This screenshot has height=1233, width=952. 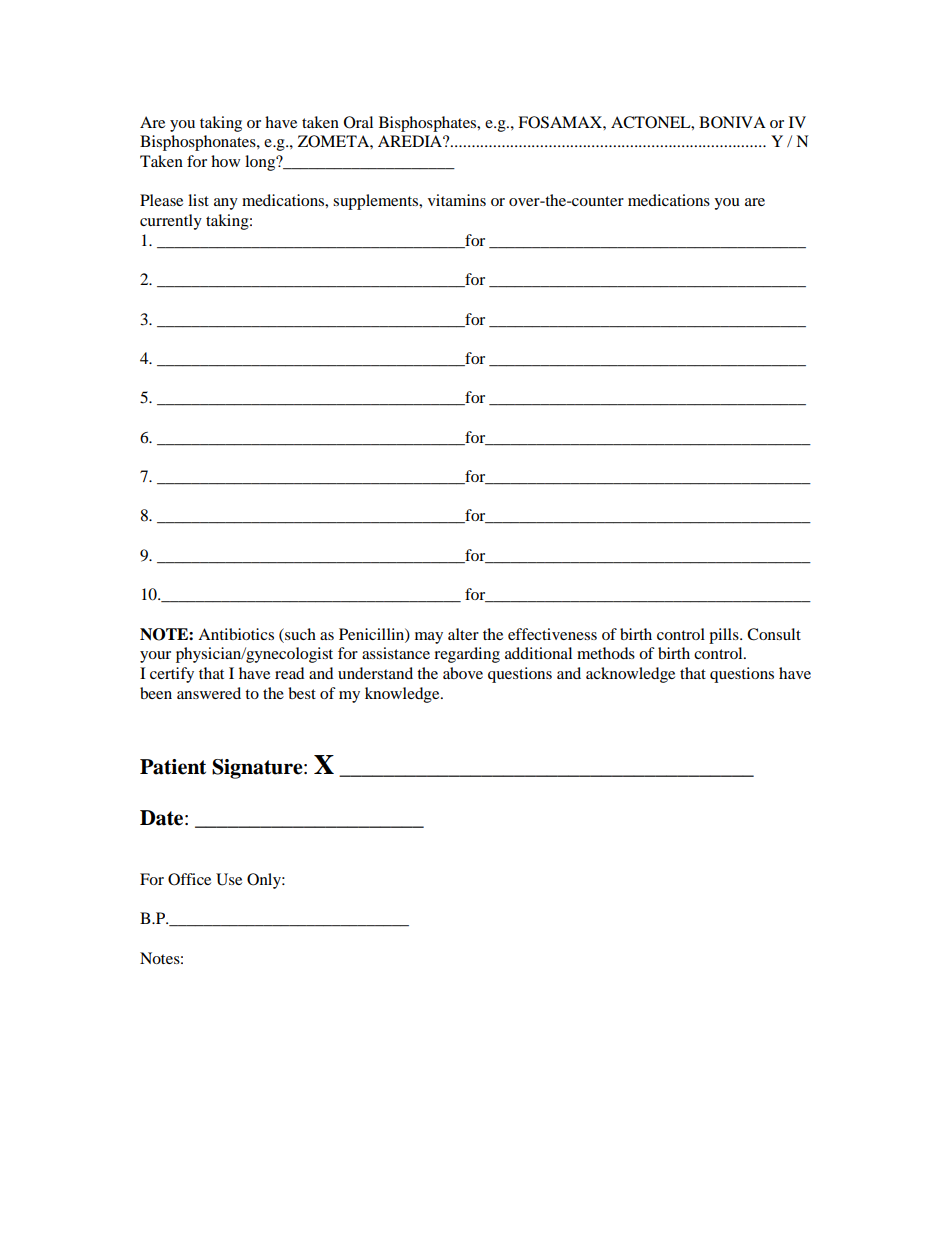 I want to click on alter, so click(x=463, y=634).
